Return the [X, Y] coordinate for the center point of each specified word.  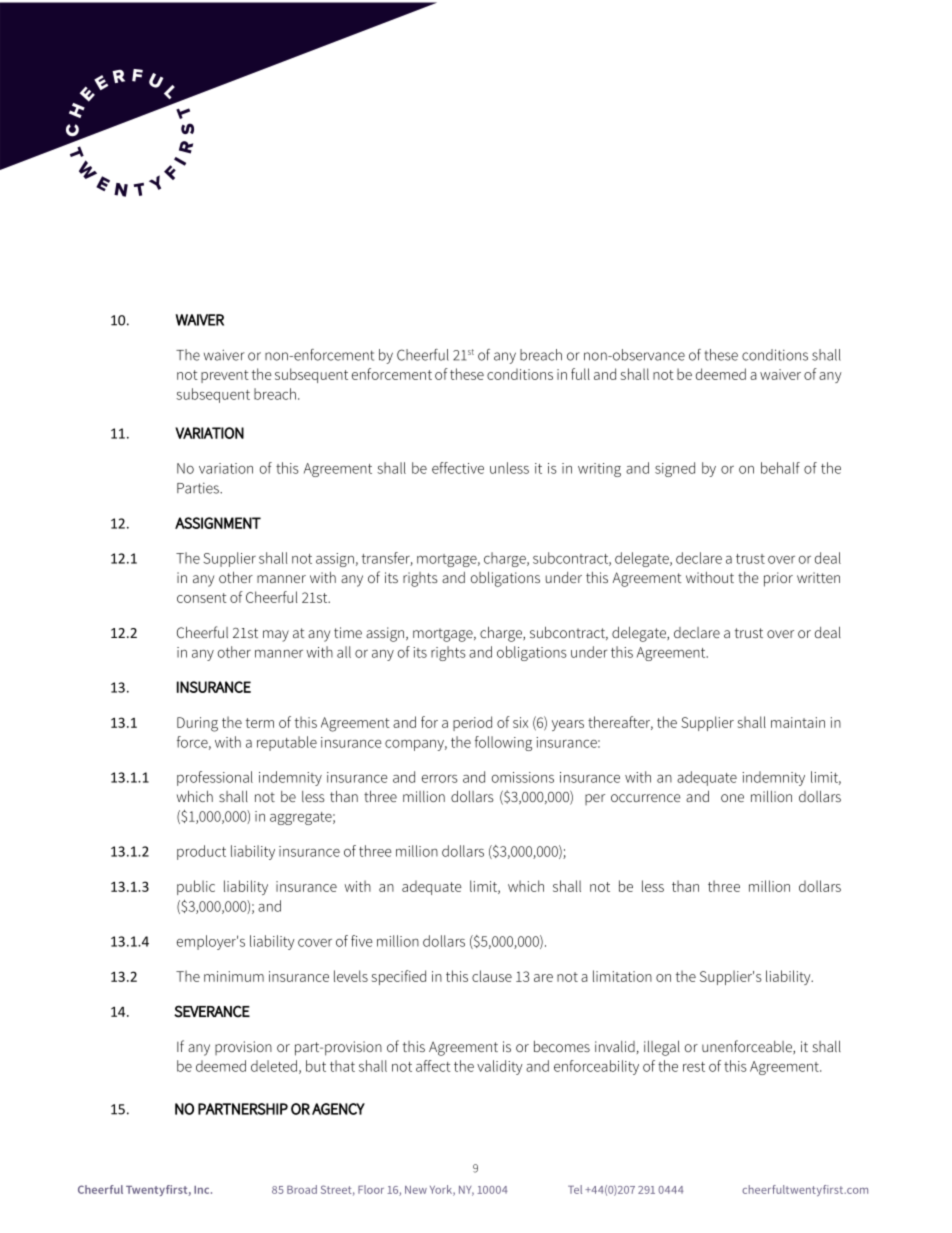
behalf [780, 468]
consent [202, 598]
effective [458, 468]
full [580, 374]
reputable [287, 743]
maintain [798, 722]
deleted [274, 1066]
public [196, 887]
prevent [225, 376]
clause [492, 976]
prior [778, 579]
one [732, 798]
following [503, 743]
